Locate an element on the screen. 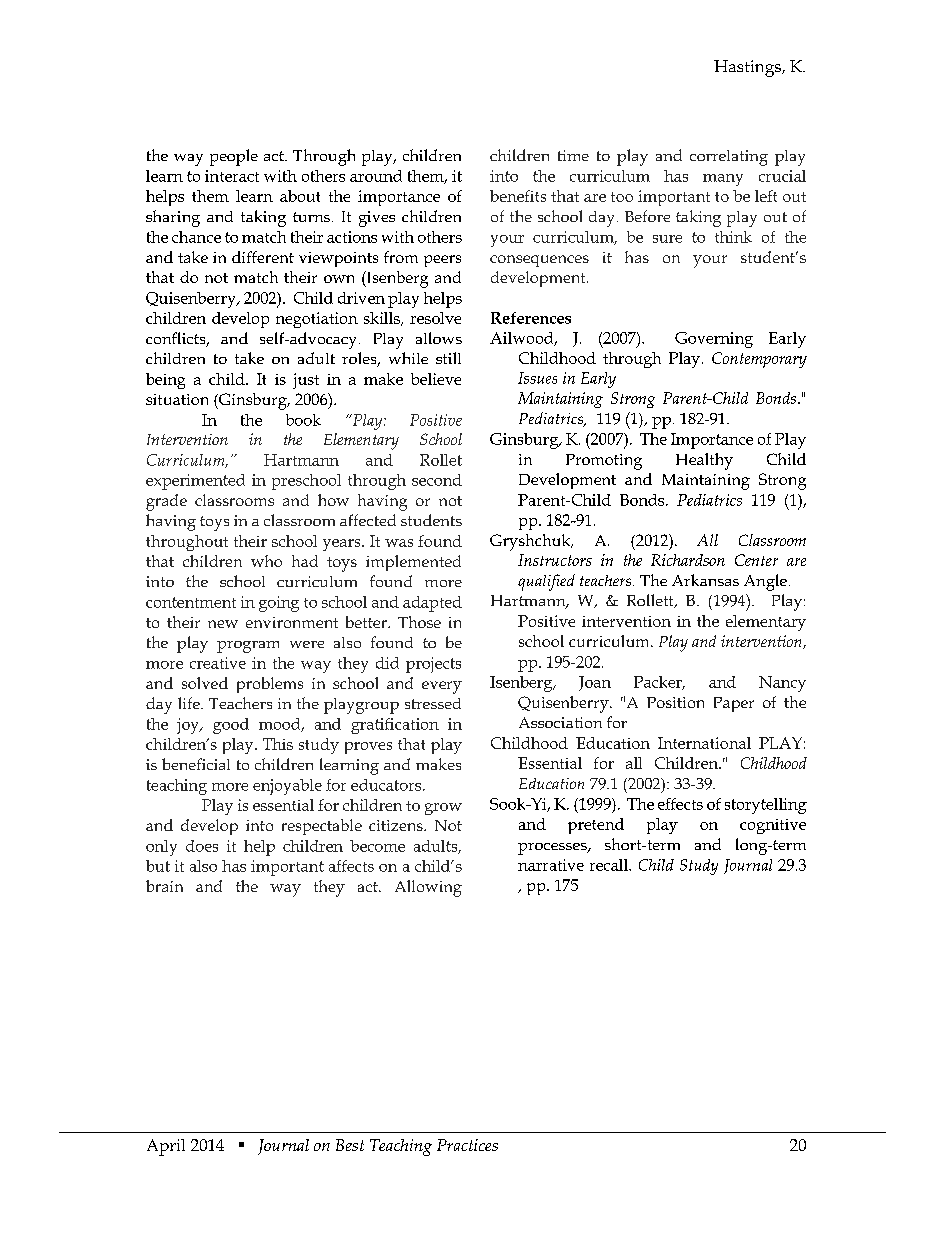 This screenshot has width=952, height=1233. benefits is located at coordinates (518, 196).
